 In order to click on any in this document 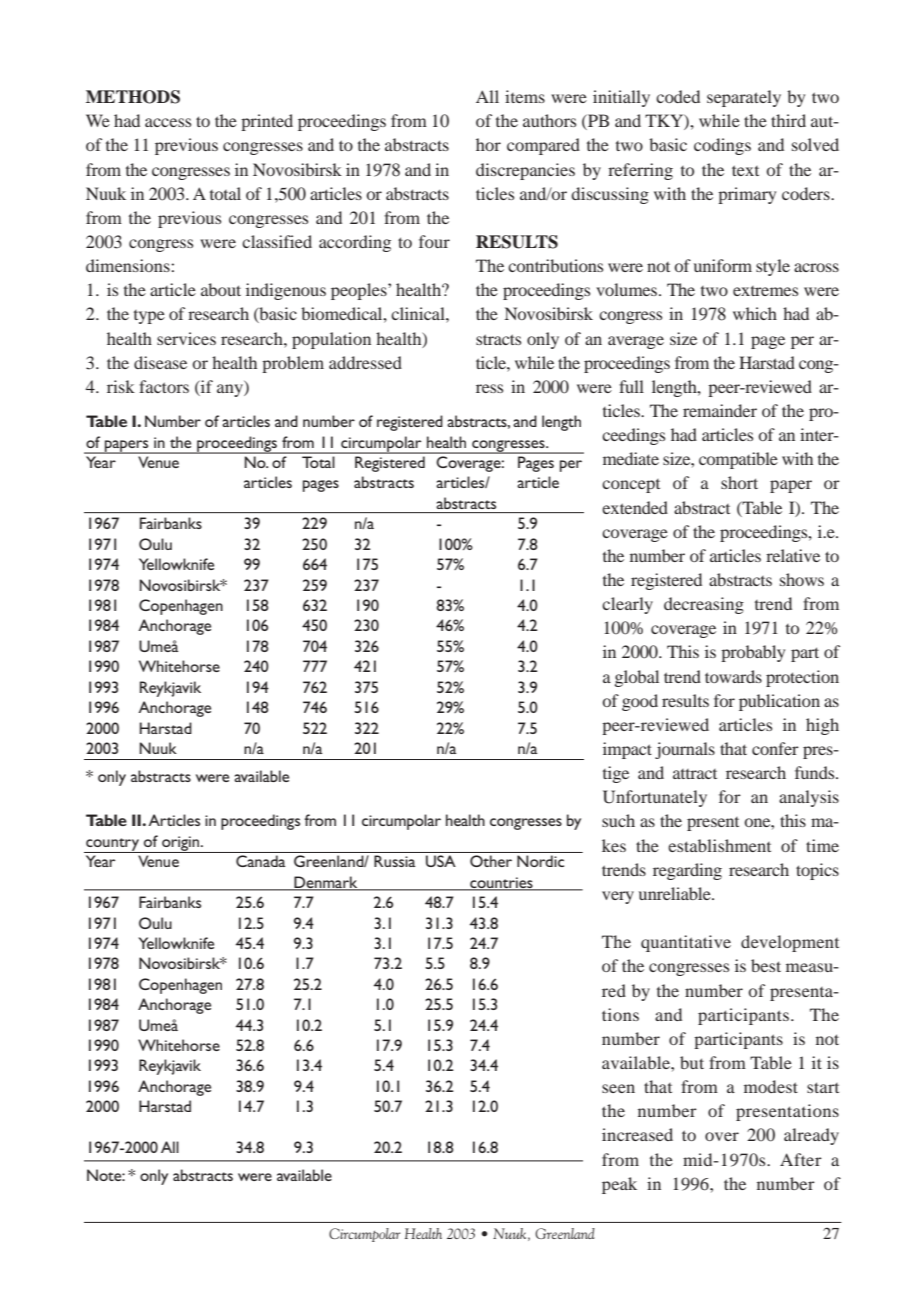, I will do `click(231, 390)`.
